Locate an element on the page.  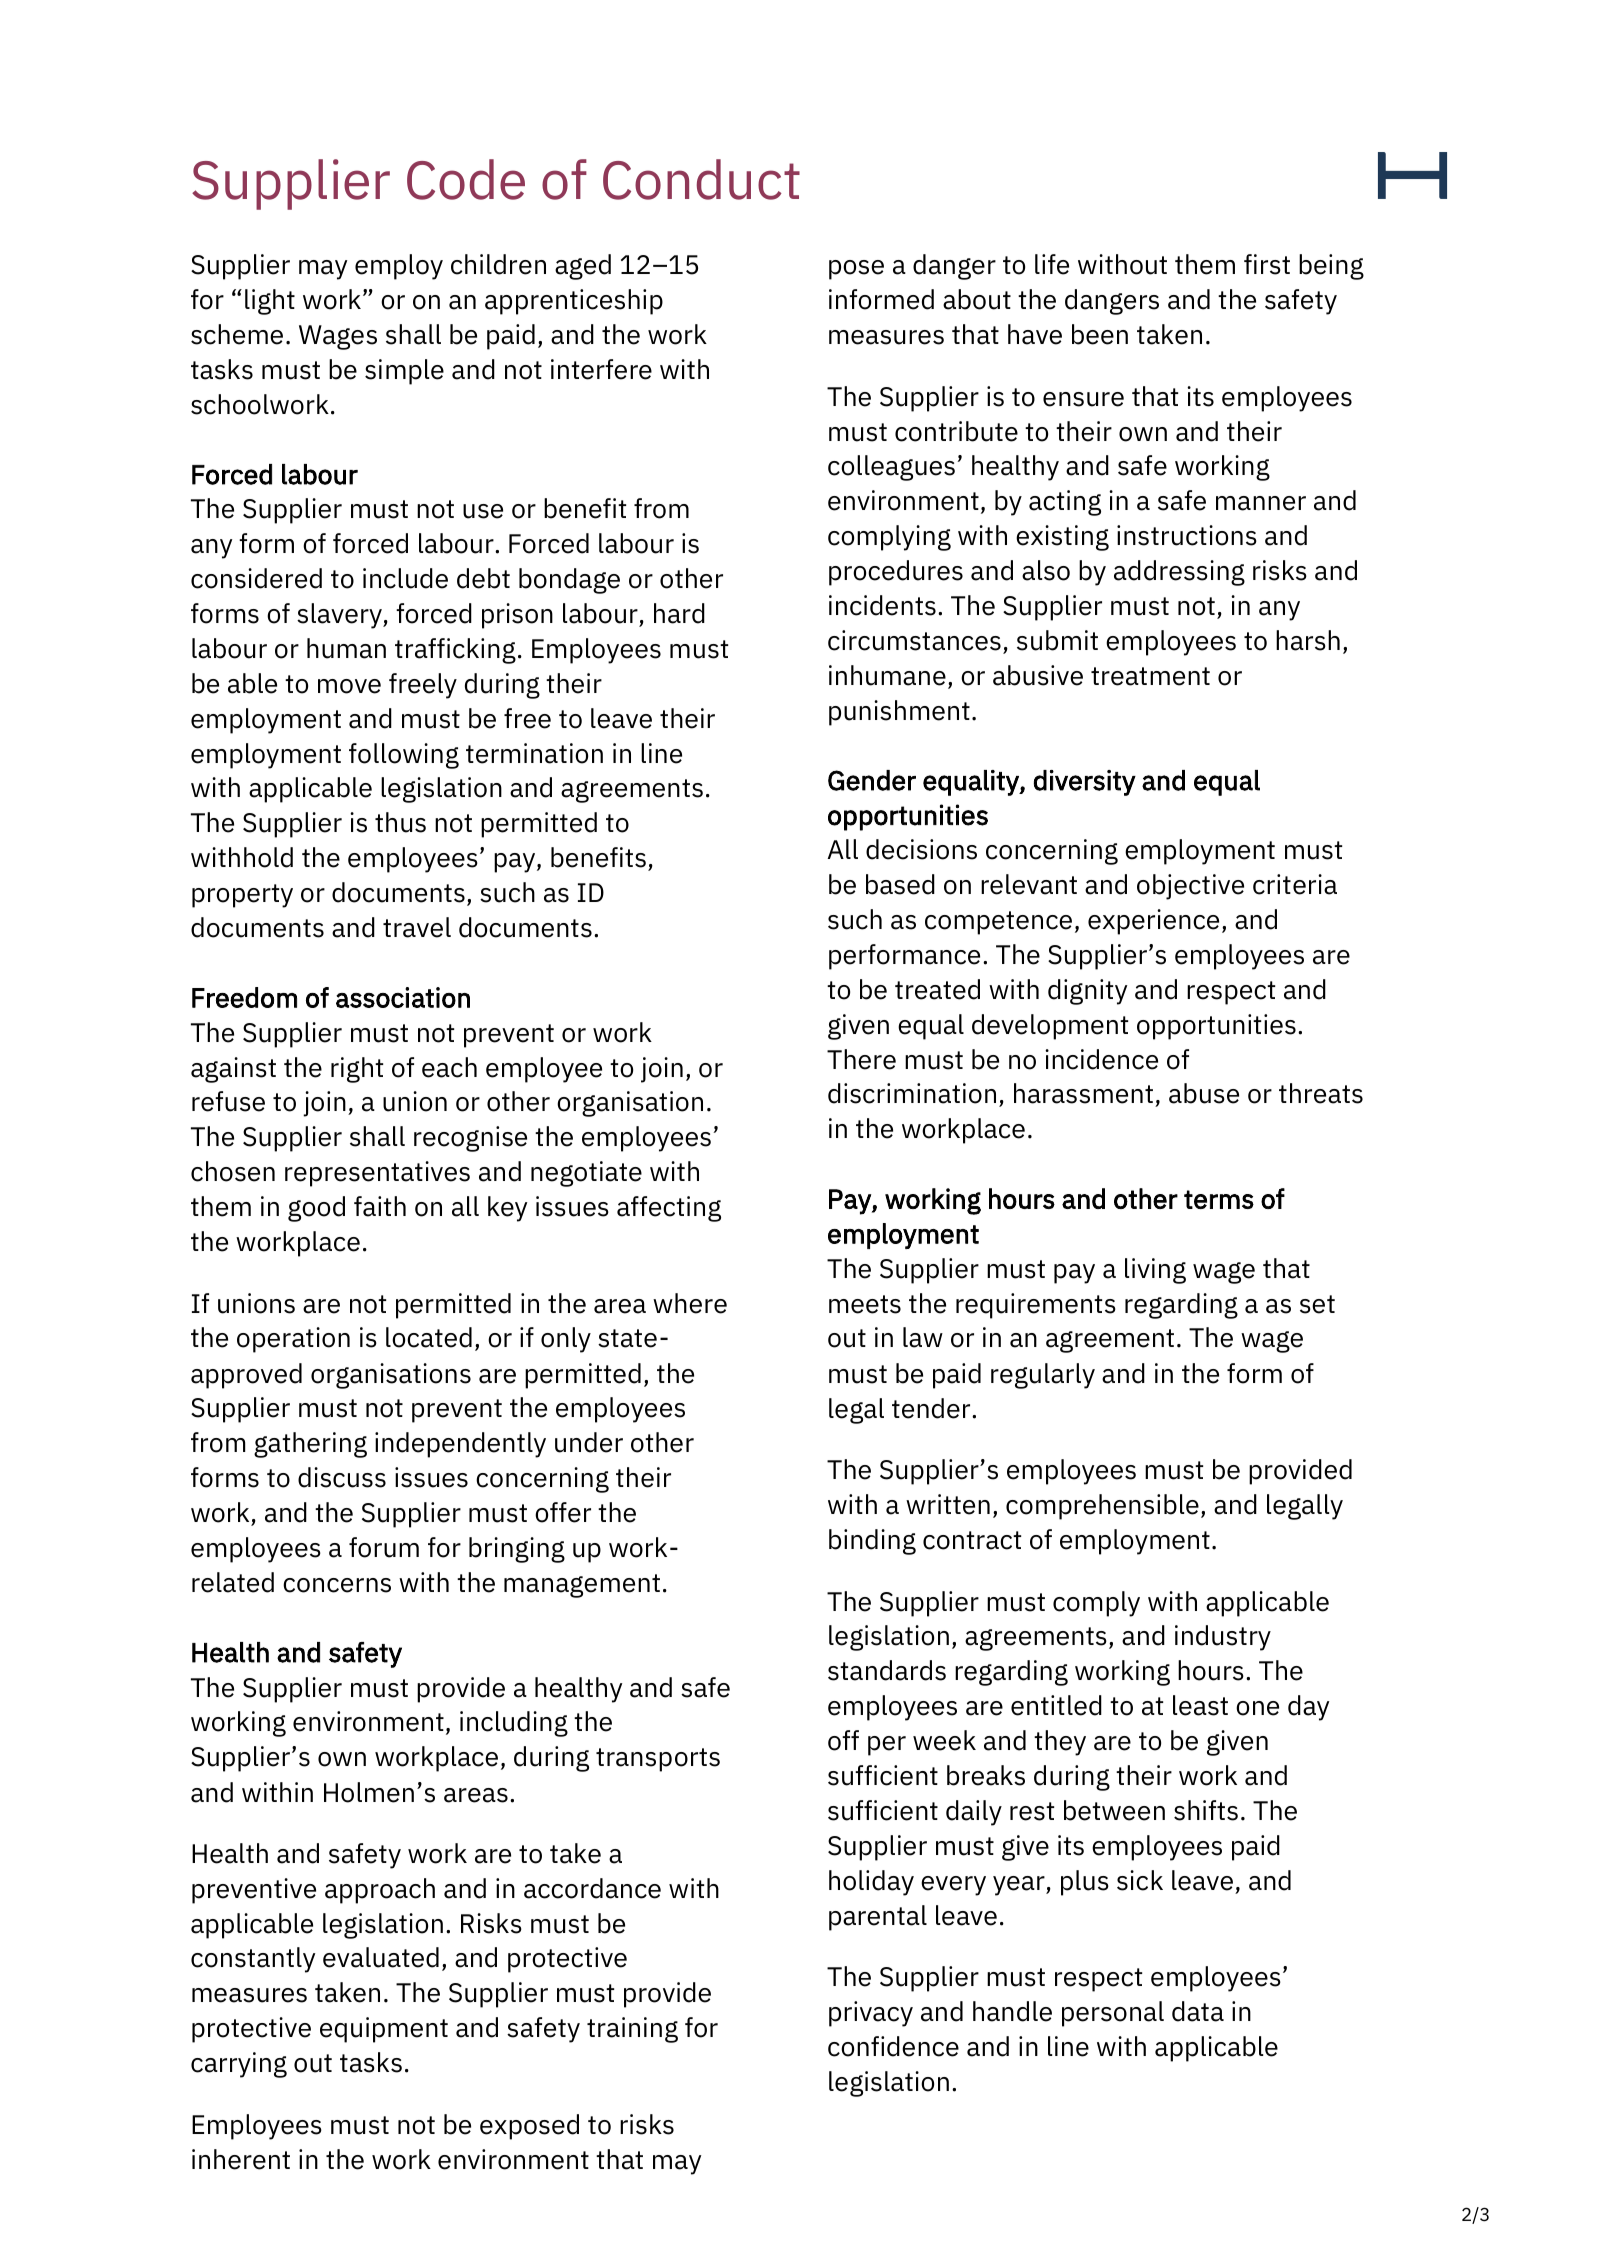
confidence is located at coordinates (893, 2046).
